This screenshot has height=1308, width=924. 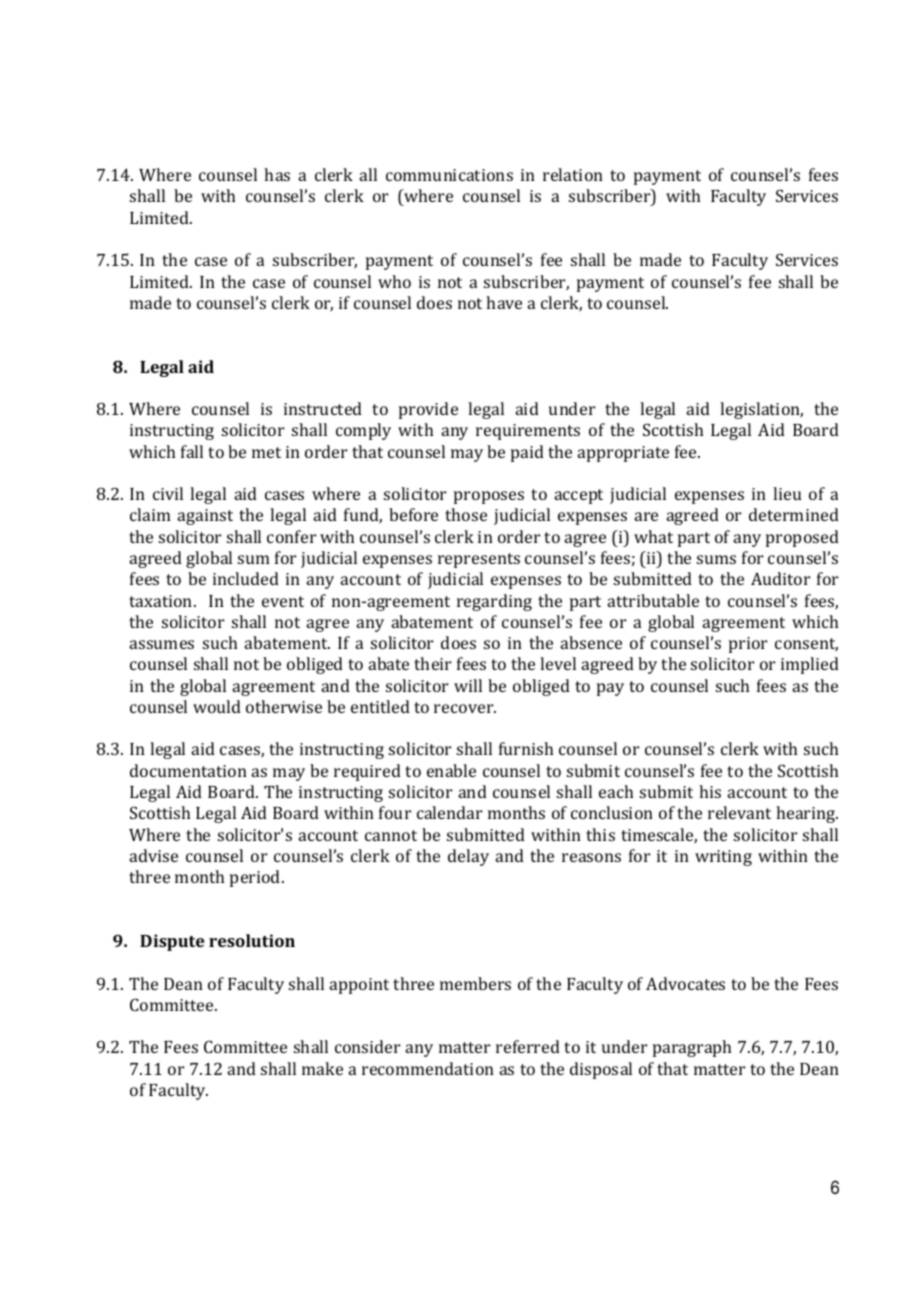 I want to click on paragraph, so click(x=692, y=1048).
